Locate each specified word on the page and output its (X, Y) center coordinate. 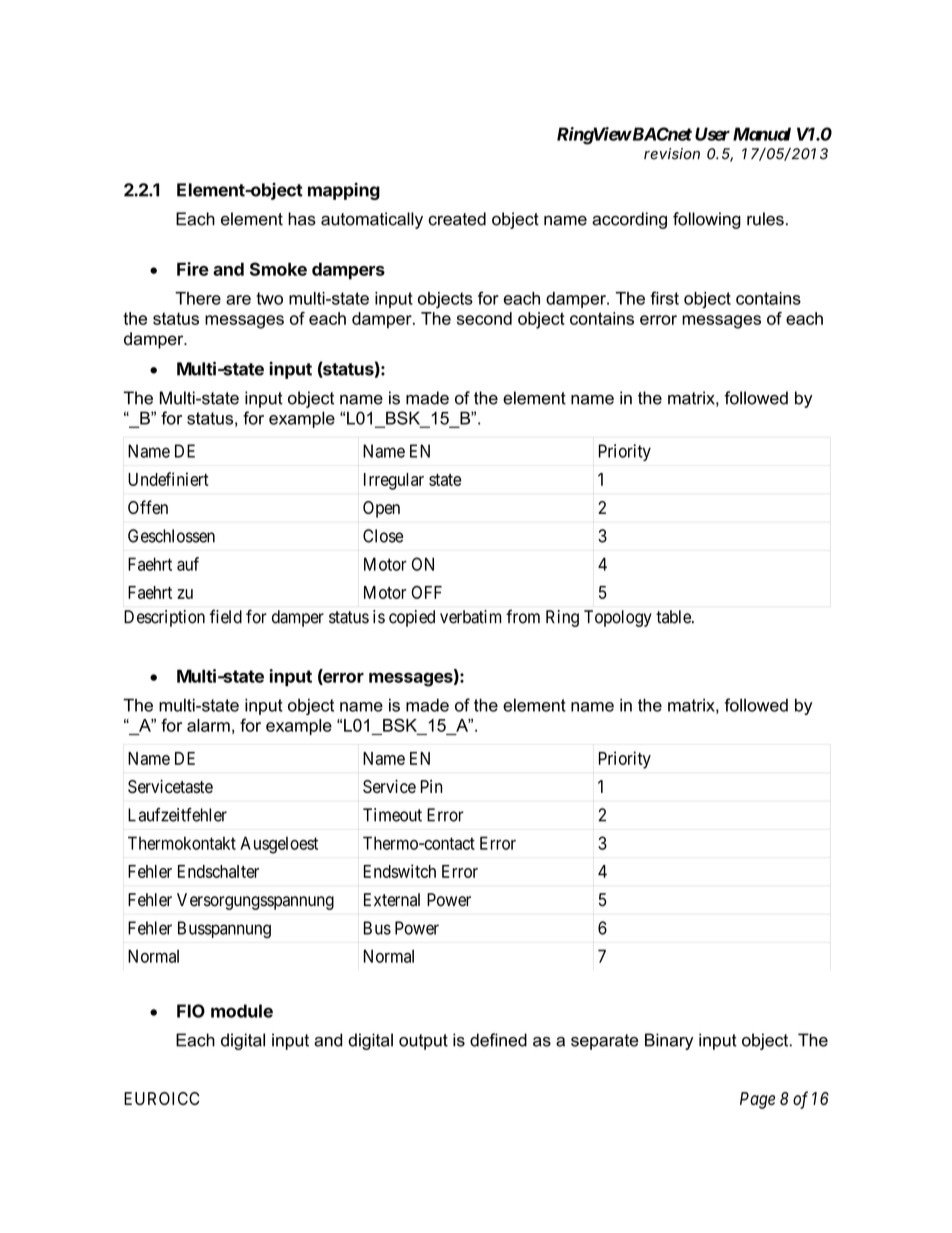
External (392, 900)
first (665, 298)
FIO (191, 1011)
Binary (669, 1041)
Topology (618, 618)
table (674, 617)
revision (672, 154)
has (302, 219)
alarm (208, 725)
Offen (148, 507)
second (484, 318)
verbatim (470, 617)
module (242, 1011)
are (238, 300)
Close (383, 536)
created (457, 219)
